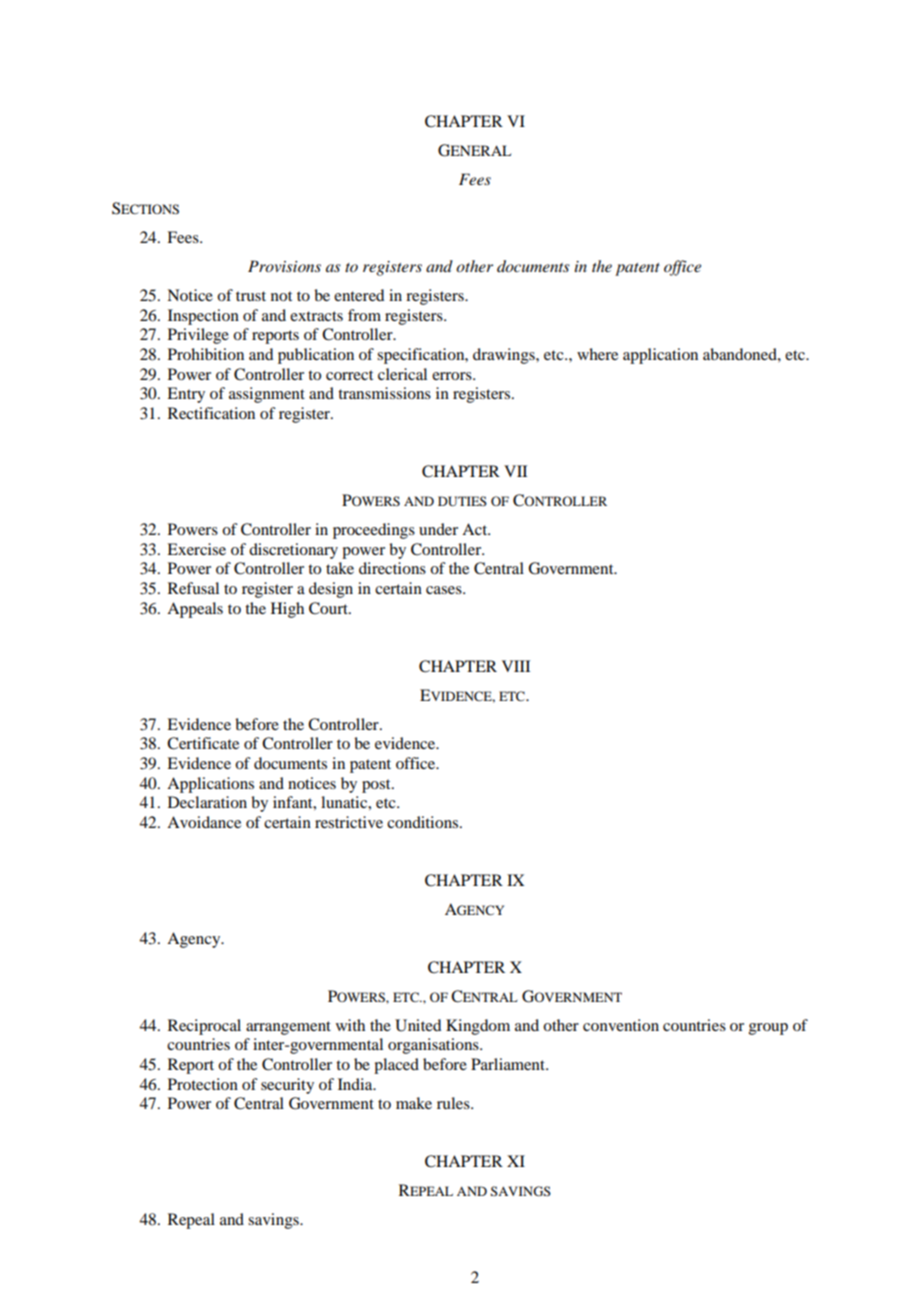 The height and width of the page is (1308, 924). Describe the element at coordinates (203, 743) in the page. I see `Certificate` at that location.
